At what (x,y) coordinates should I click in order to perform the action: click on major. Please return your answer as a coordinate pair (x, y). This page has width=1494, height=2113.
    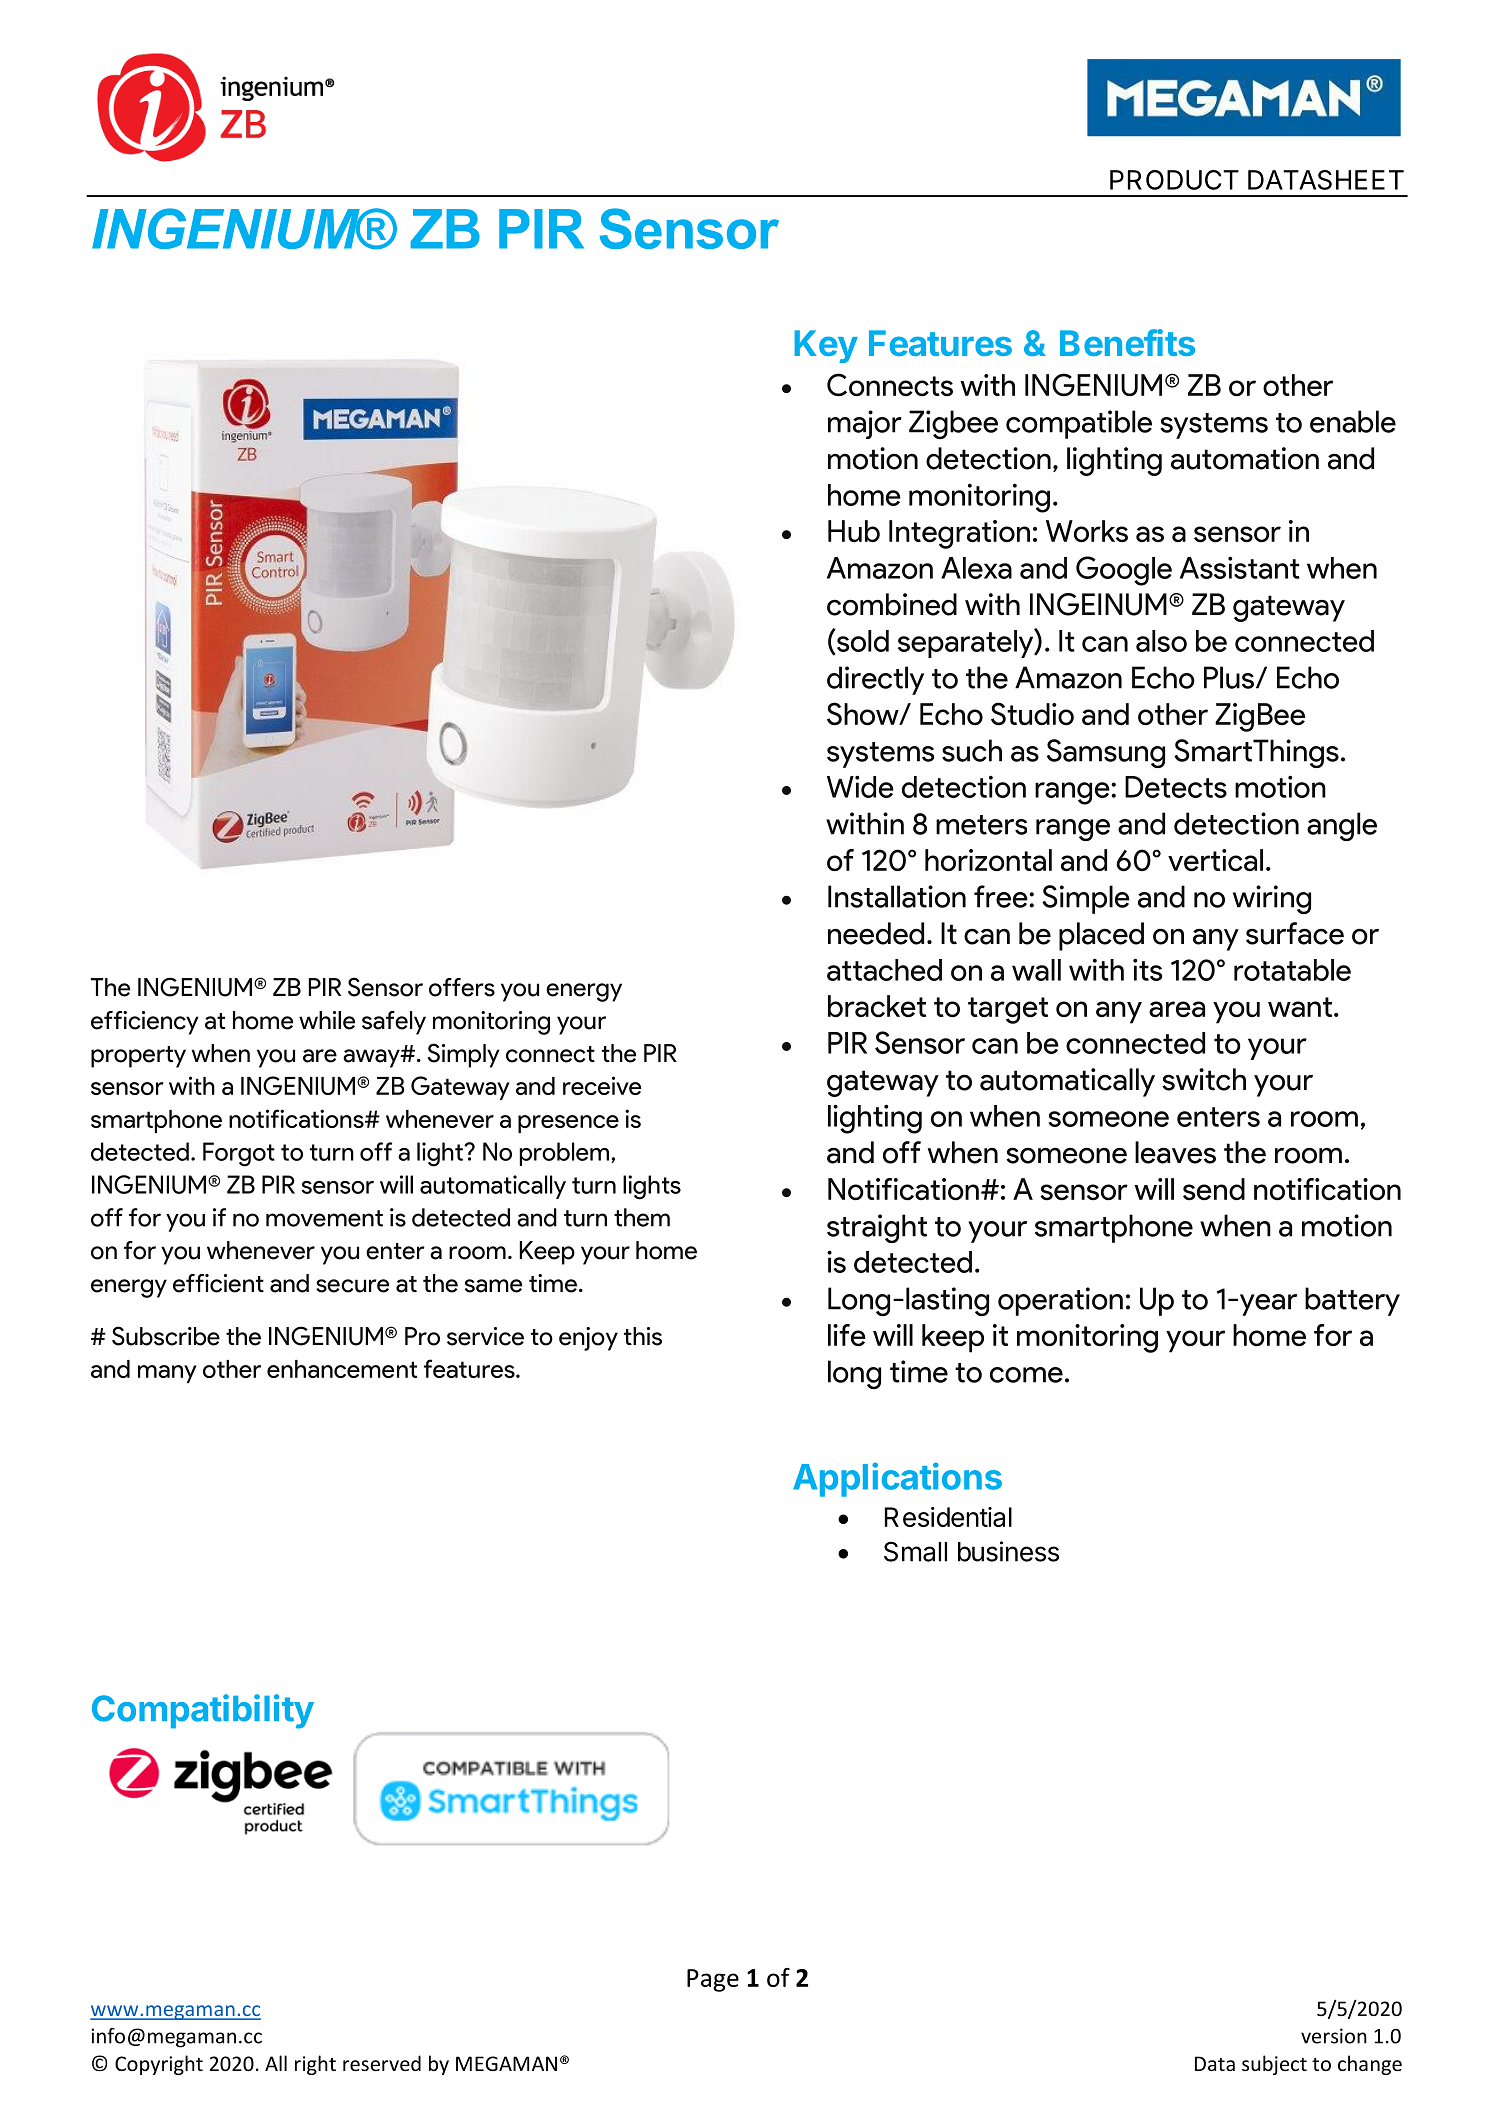
    Looking at the image, I should click on (865, 424).
